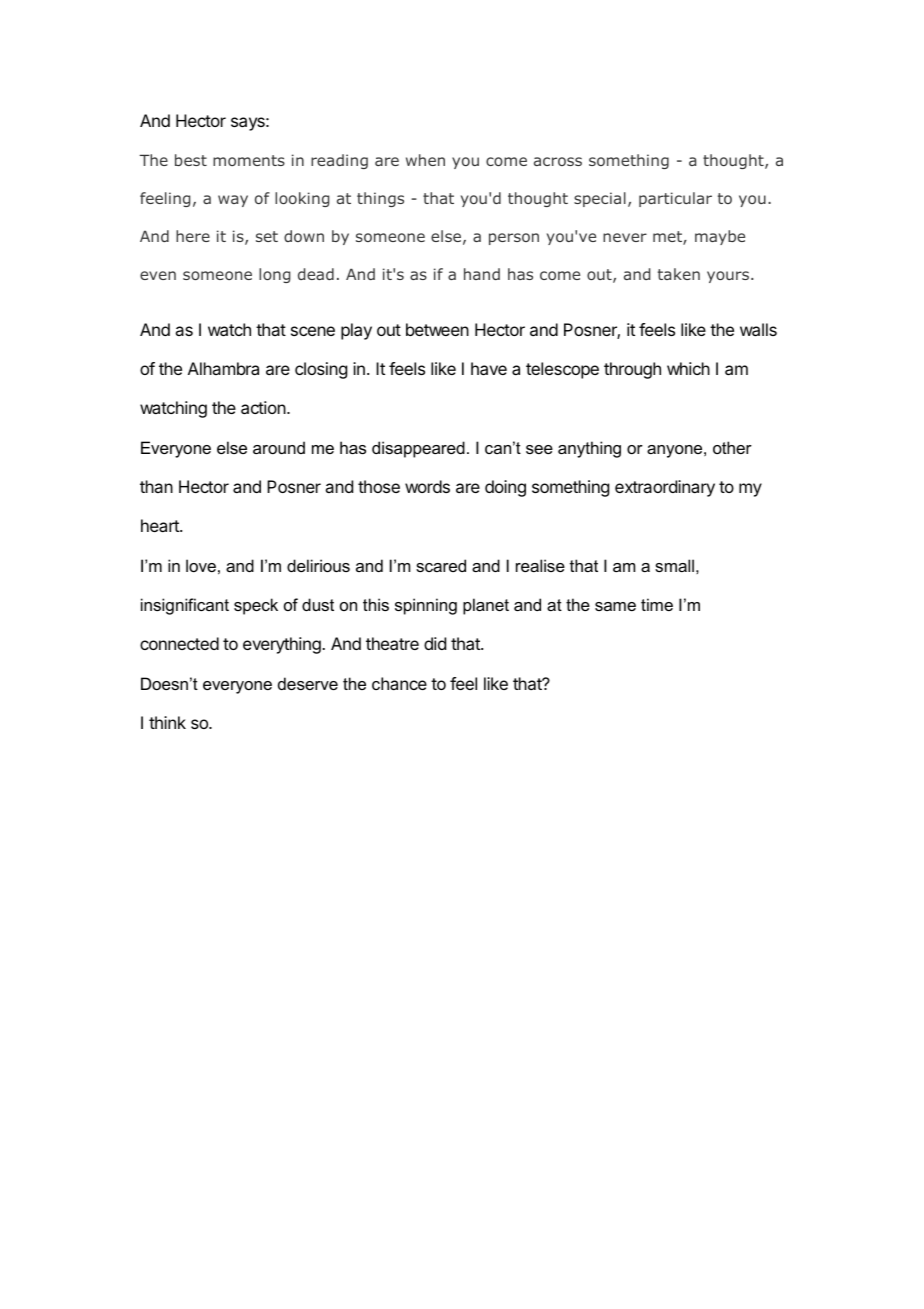  What do you see at coordinates (688, 368) in the screenshot?
I see `which` at bounding box center [688, 368].
